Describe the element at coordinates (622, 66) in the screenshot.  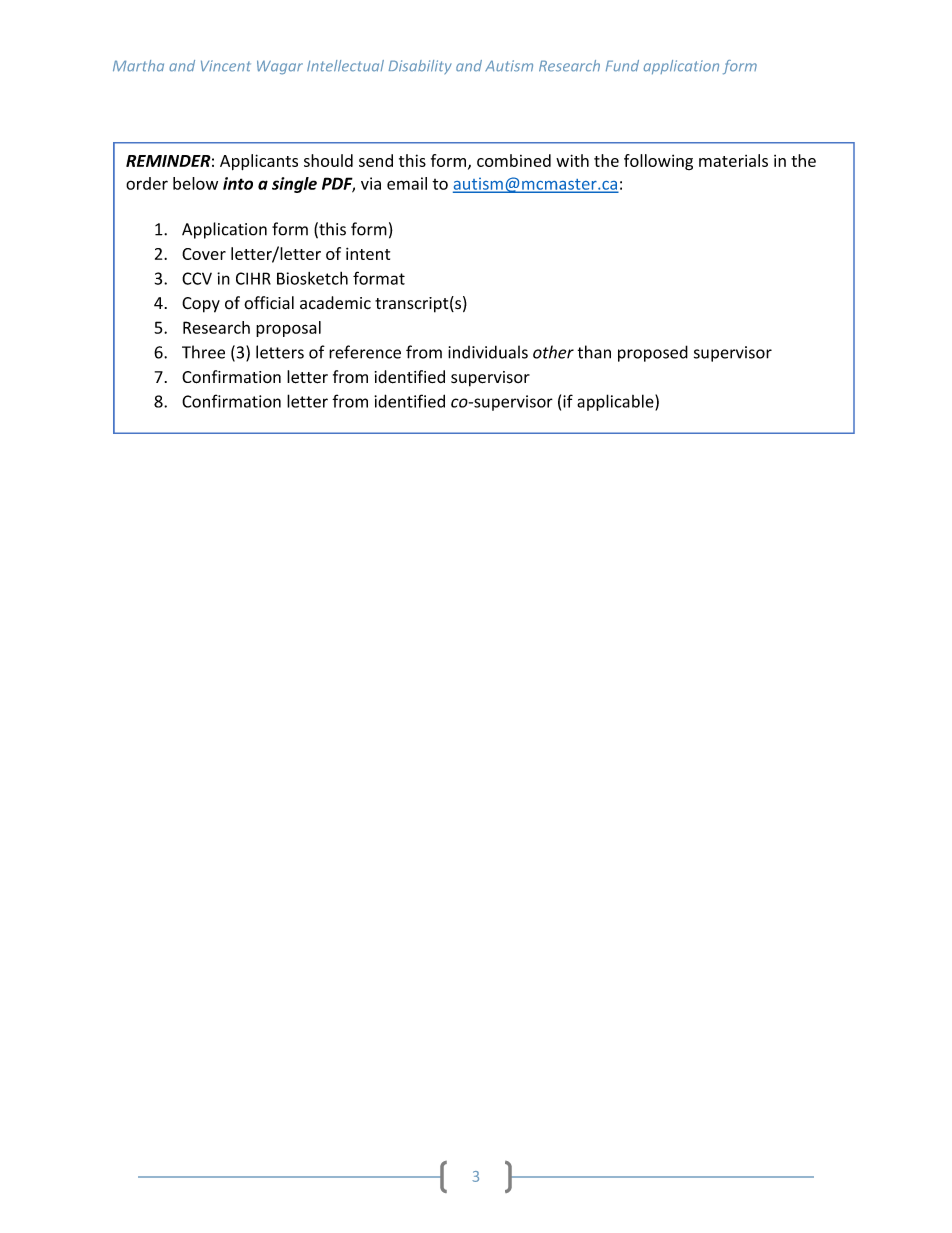
I see `Fund` at that location.
